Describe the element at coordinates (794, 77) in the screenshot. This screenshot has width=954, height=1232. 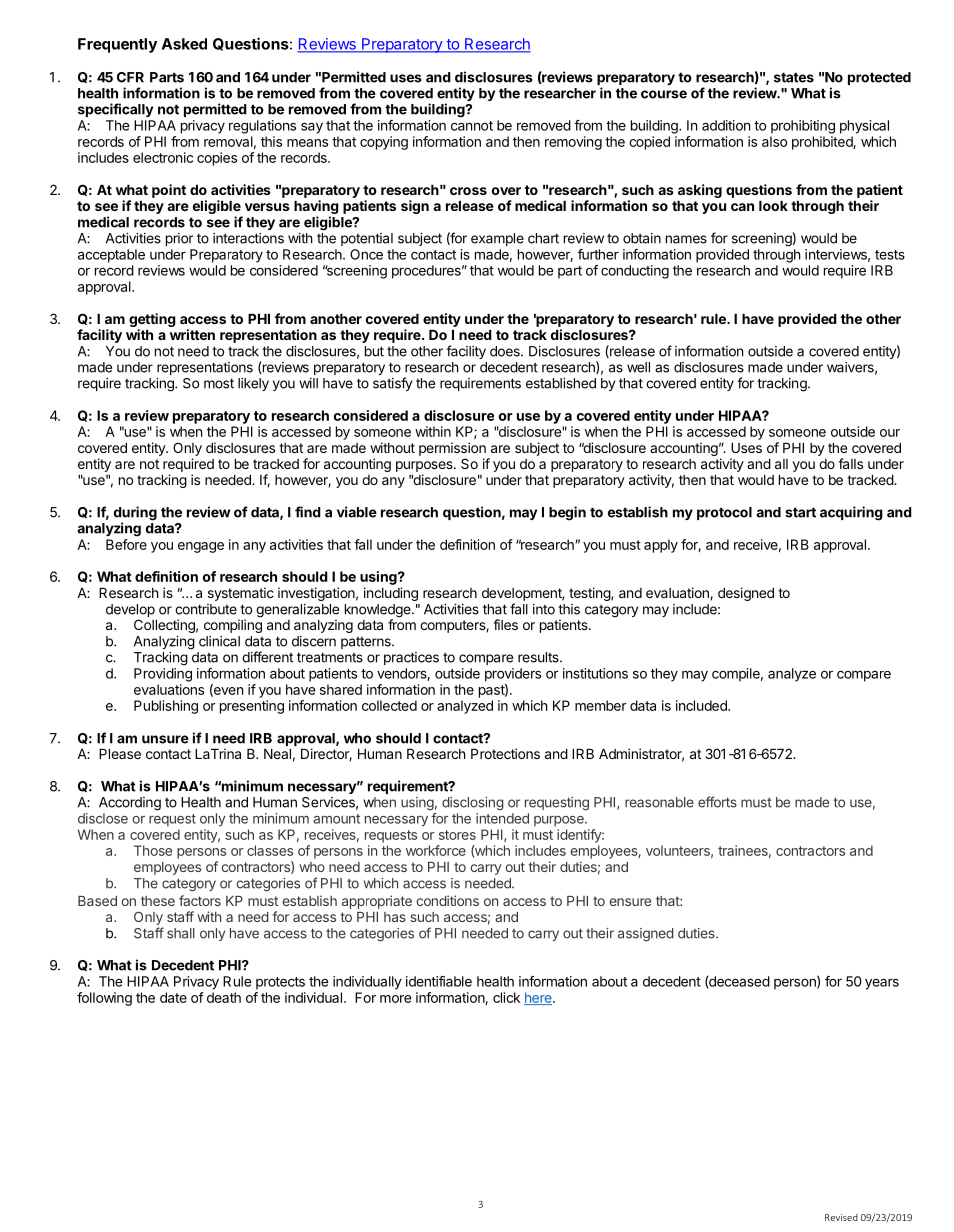
I see `states` at that location.
